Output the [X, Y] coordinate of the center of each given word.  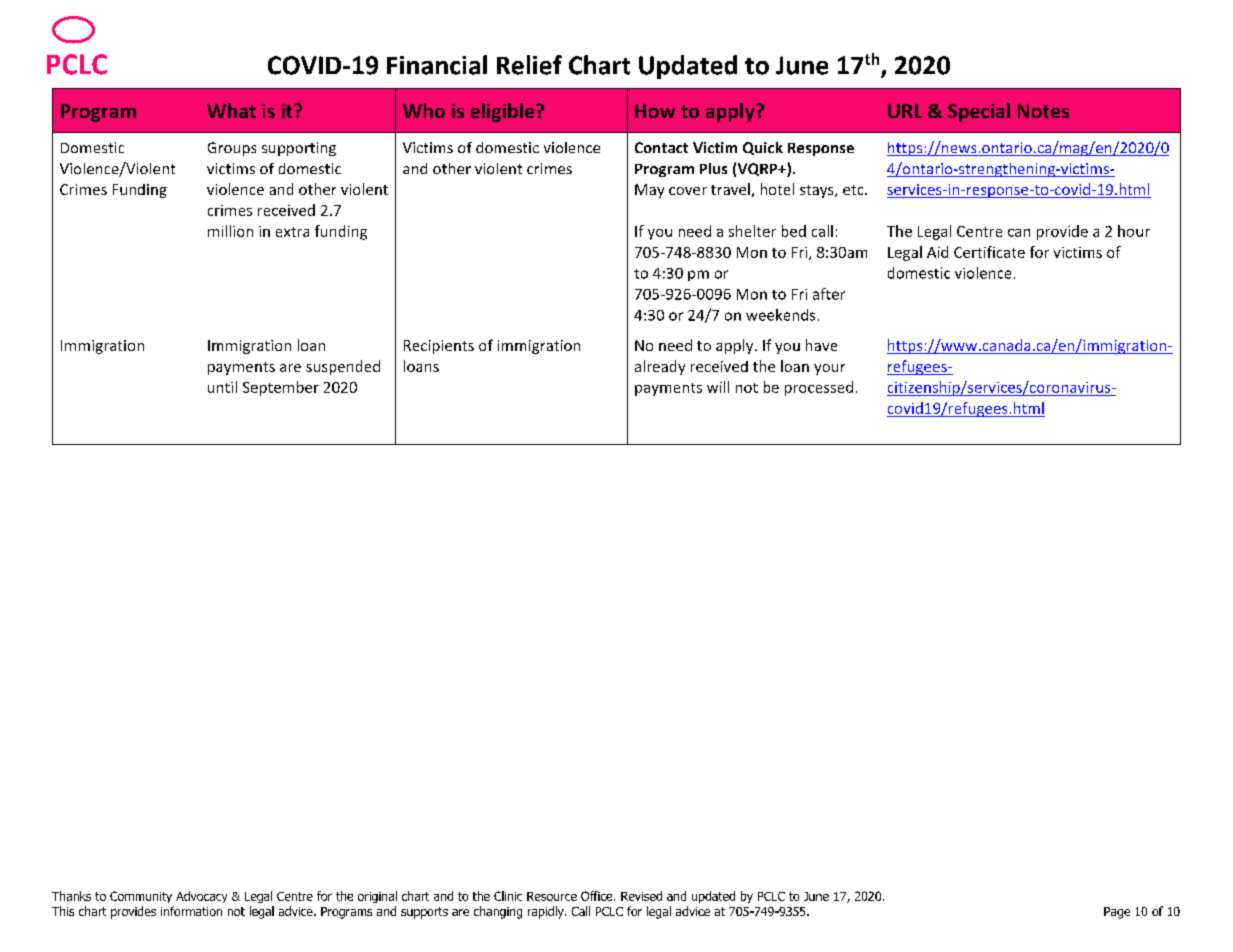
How [655, 111]
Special [979, 112]
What [231, 110]
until [222, 387]
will [718, 387]
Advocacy [201, 897]
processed [819, 388]
